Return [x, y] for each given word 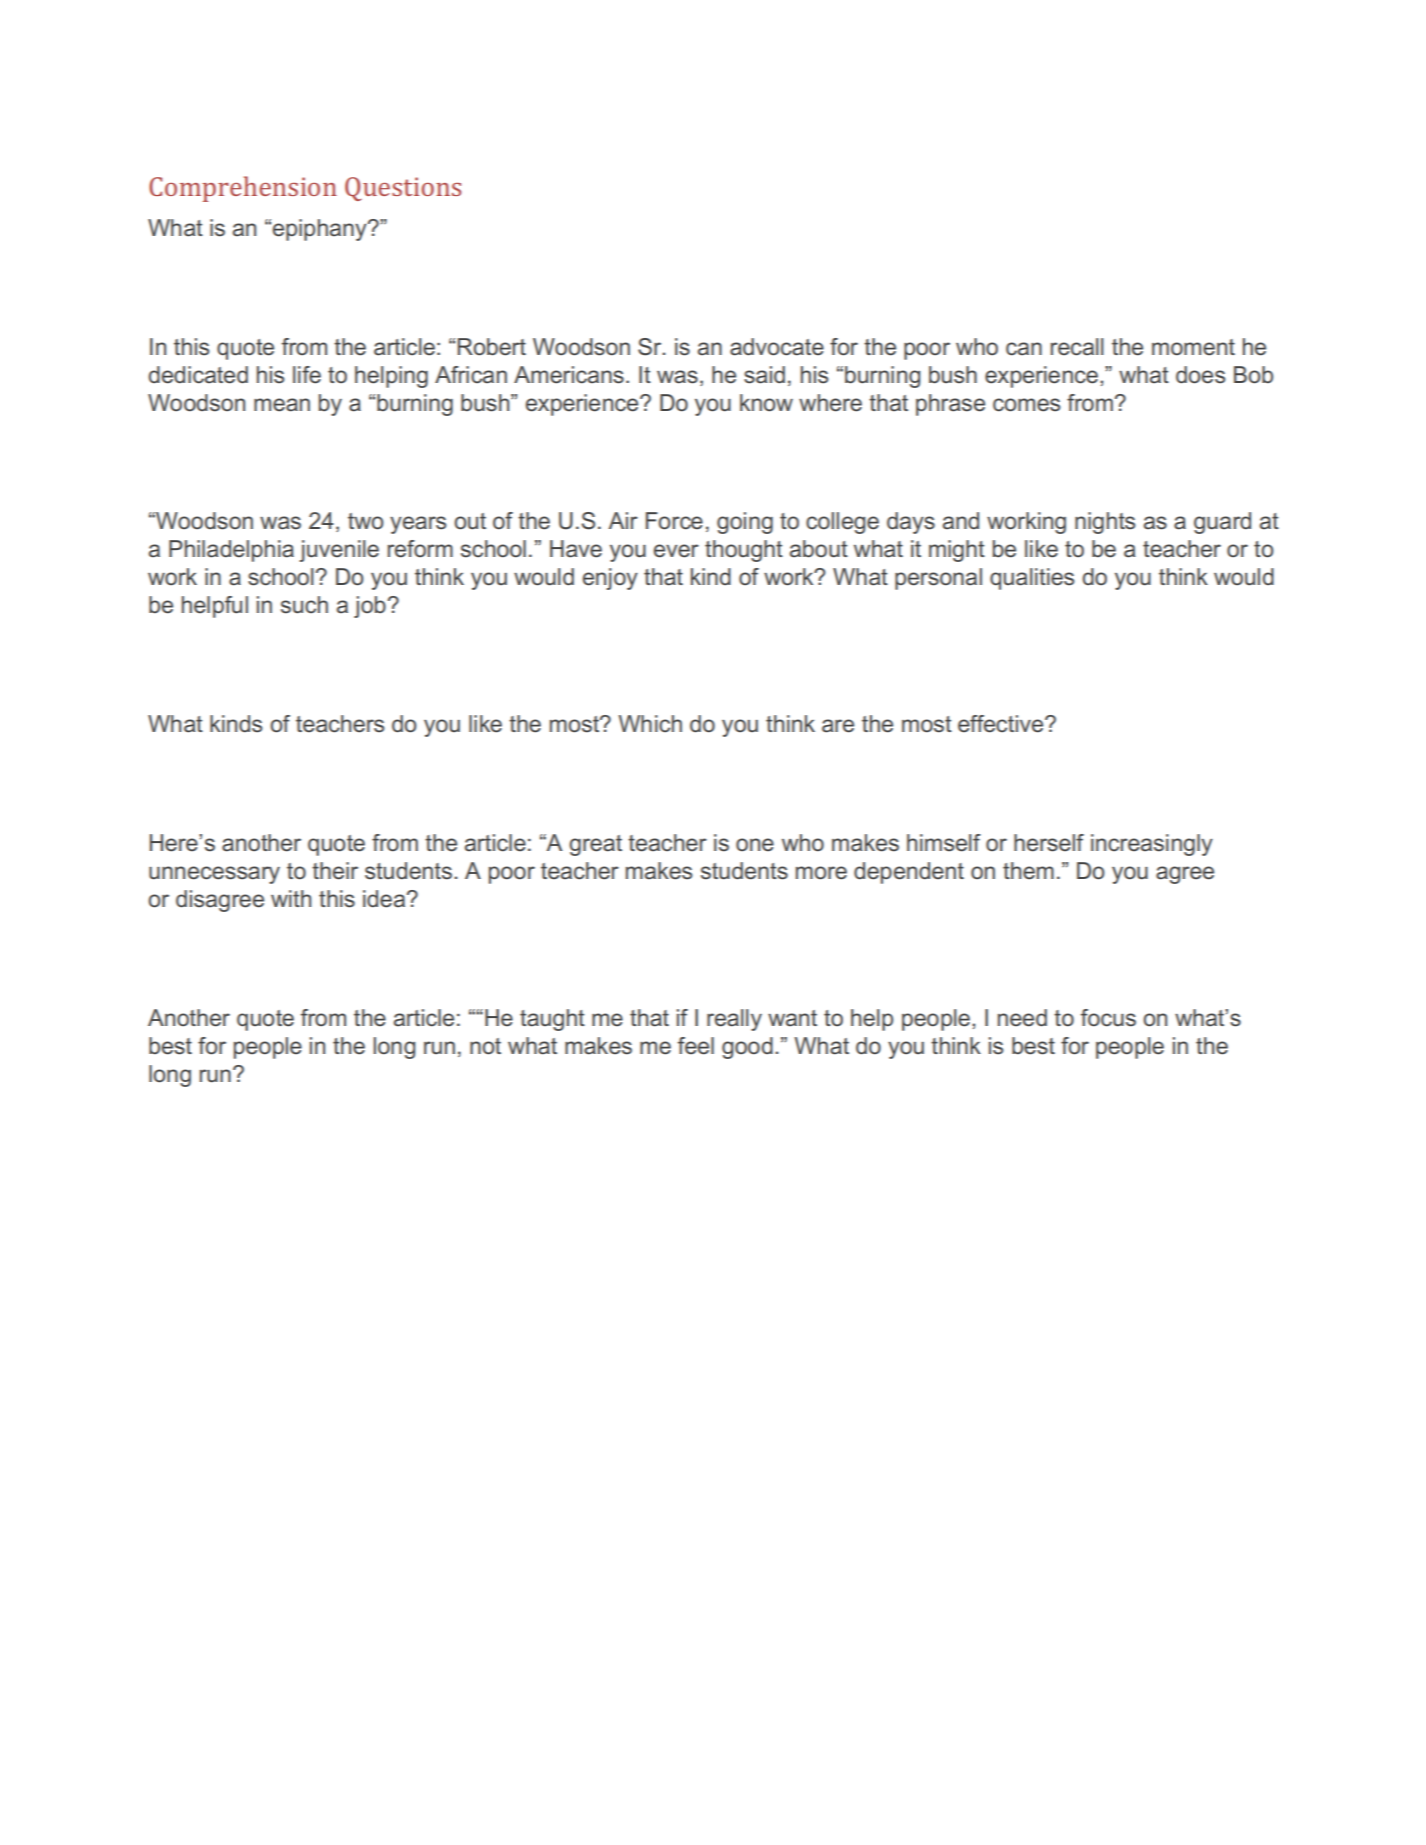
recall [1077, 347]
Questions [403, 189]
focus [1108, 1018]
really [734, 1020]
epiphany [321, 230]
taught [552, 1020]
